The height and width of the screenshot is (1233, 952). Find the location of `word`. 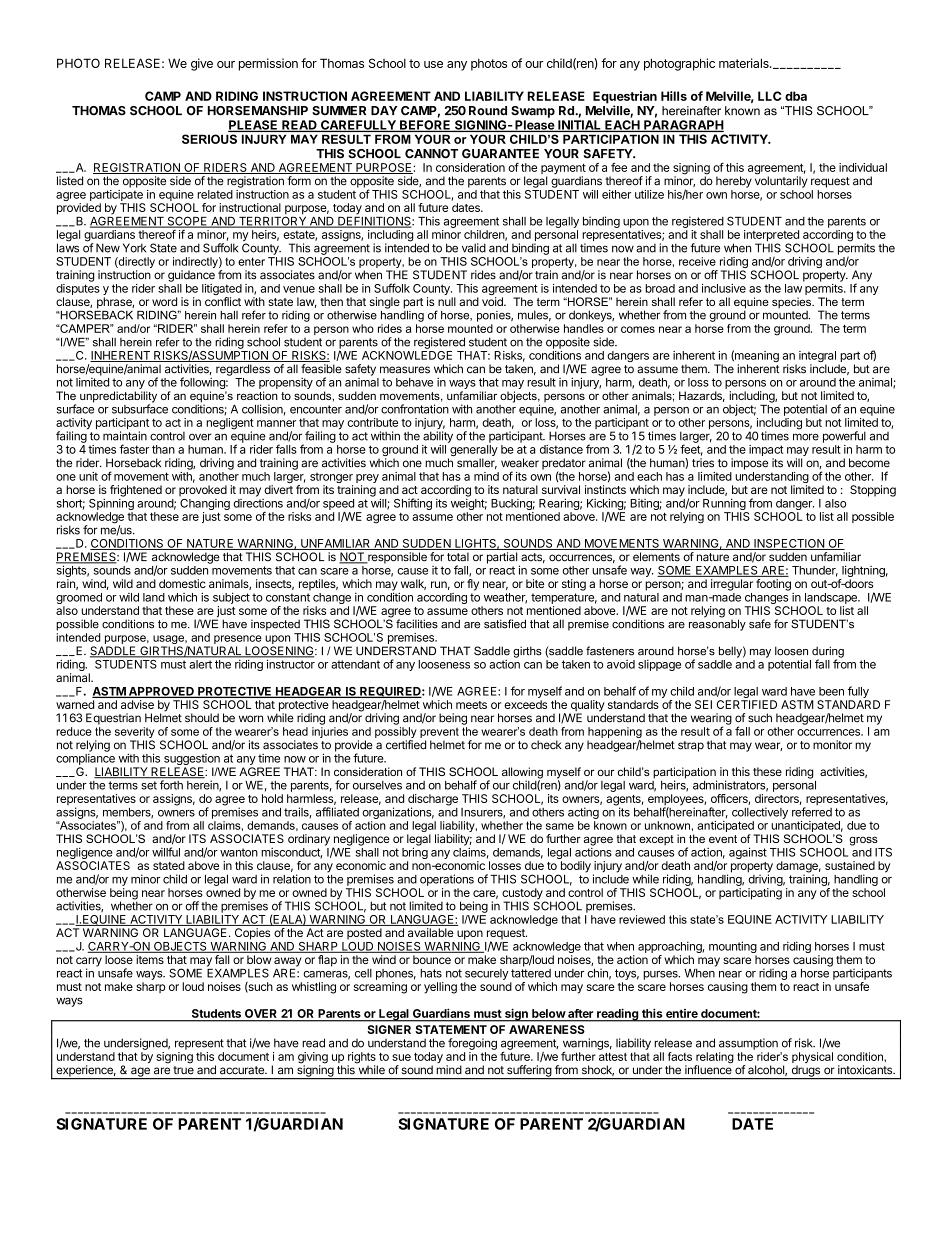

word is located at coordinates (164, 301).
